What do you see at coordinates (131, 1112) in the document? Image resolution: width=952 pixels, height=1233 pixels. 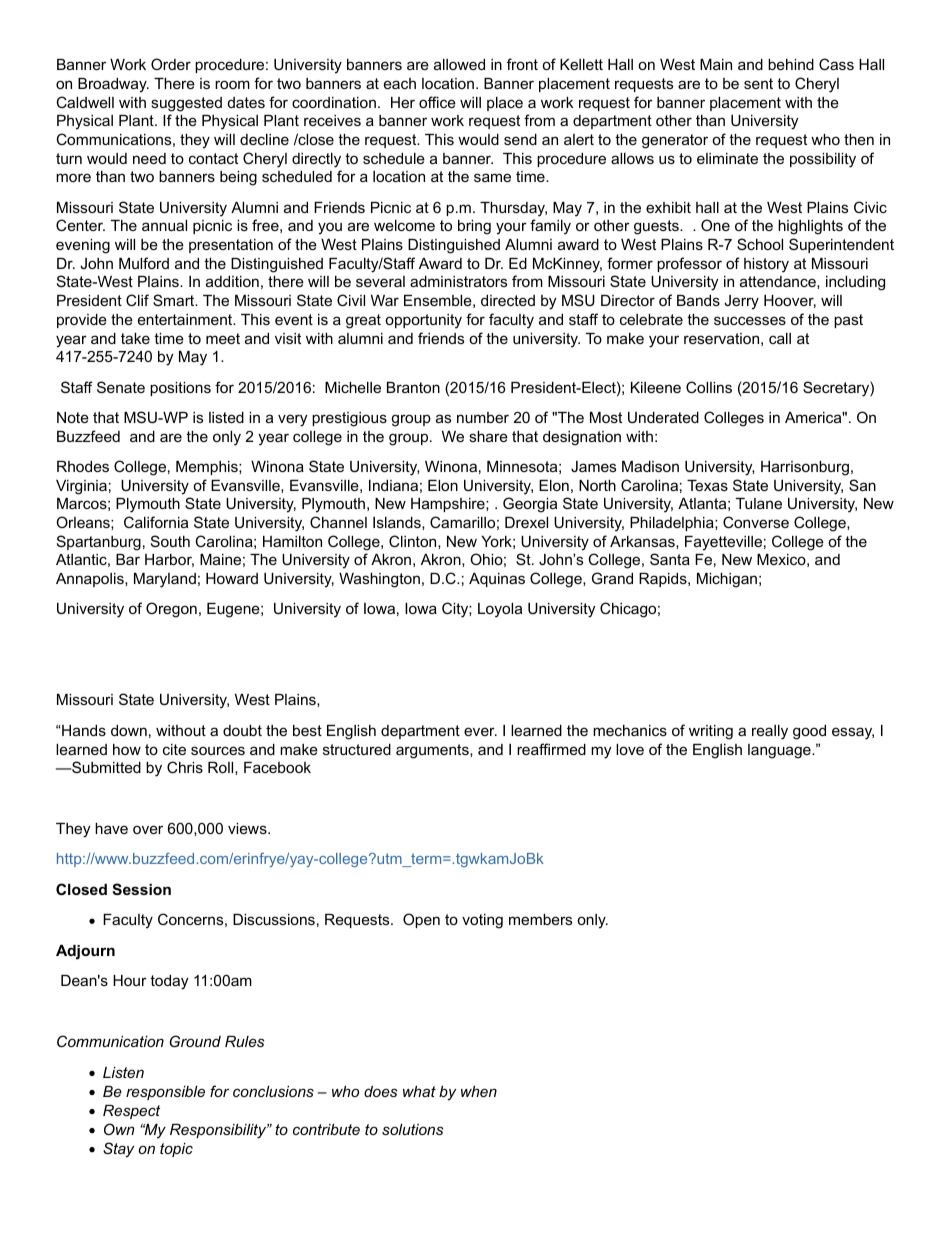 I see `Respect` at bounding box center [131, 1112].
